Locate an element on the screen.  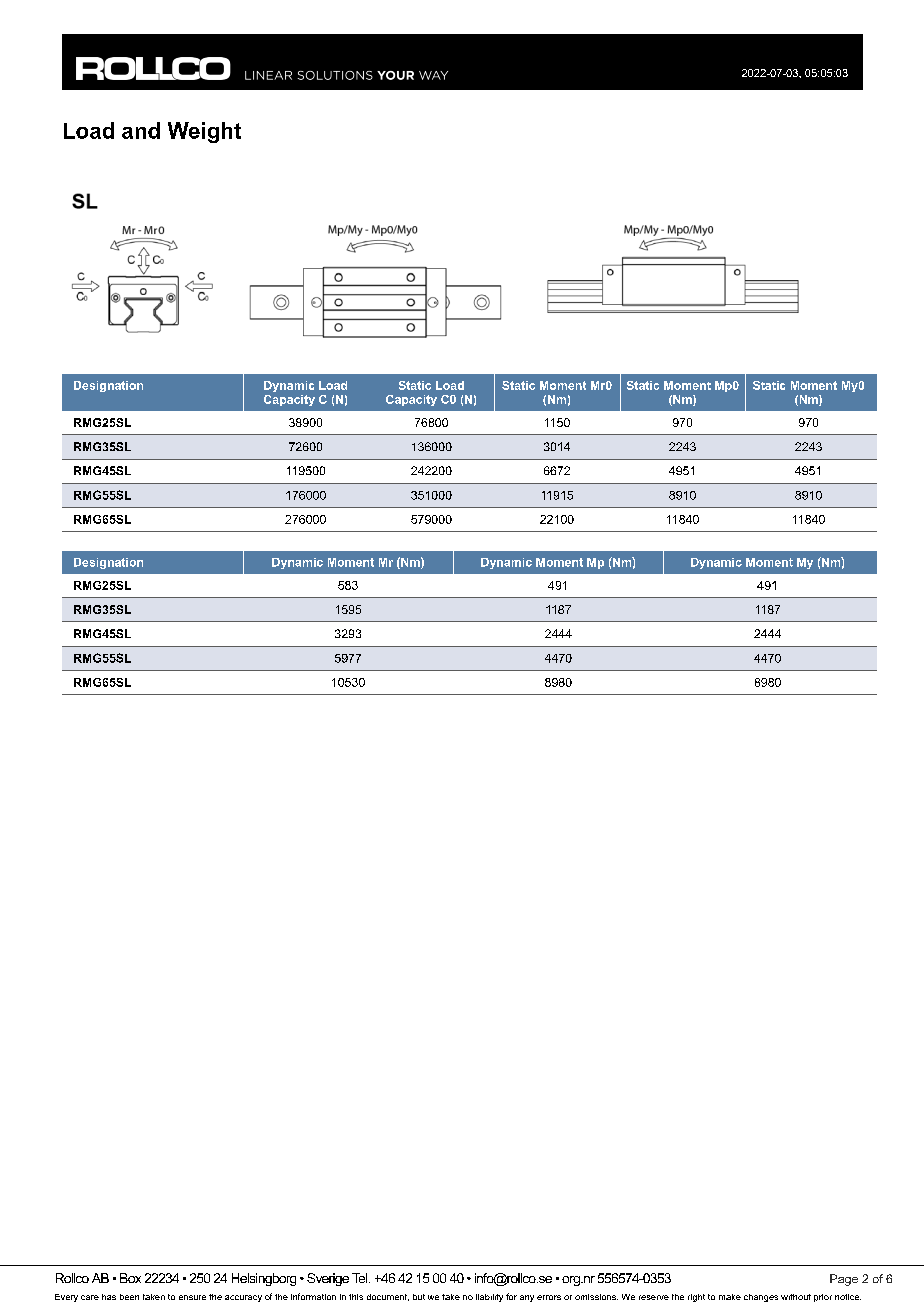
changes is located at coordinates (761, 1298).
